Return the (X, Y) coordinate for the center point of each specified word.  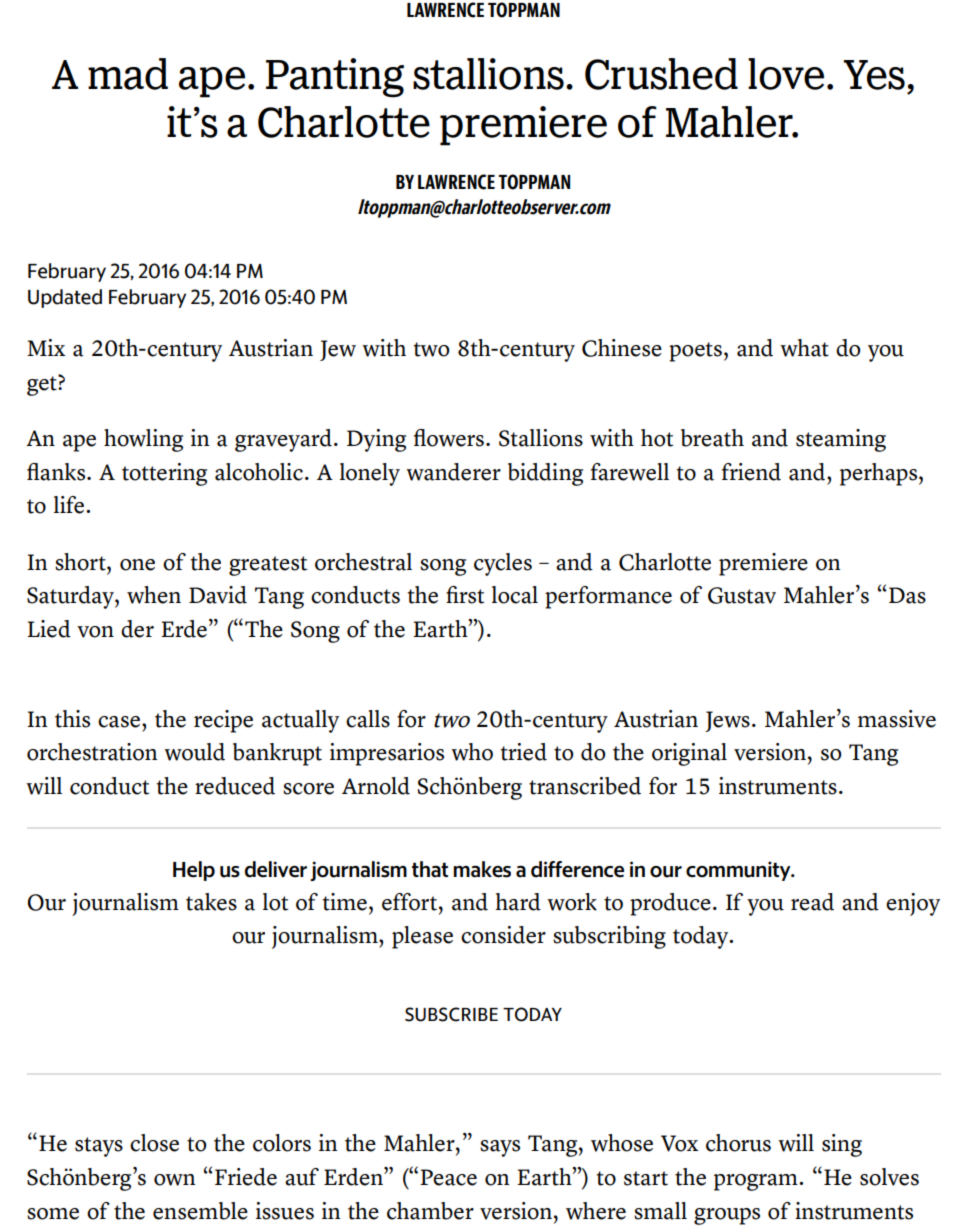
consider (503, 935)
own (174, 1180)
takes (211, 902)
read (812, 902)
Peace (448, 1177)
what (804, 348)
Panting (335, 78)
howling (143, 440)
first (465, 595)
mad (128, 74)
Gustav (742, 595)
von (95, 632)
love (786, 74)
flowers (449, 438)
